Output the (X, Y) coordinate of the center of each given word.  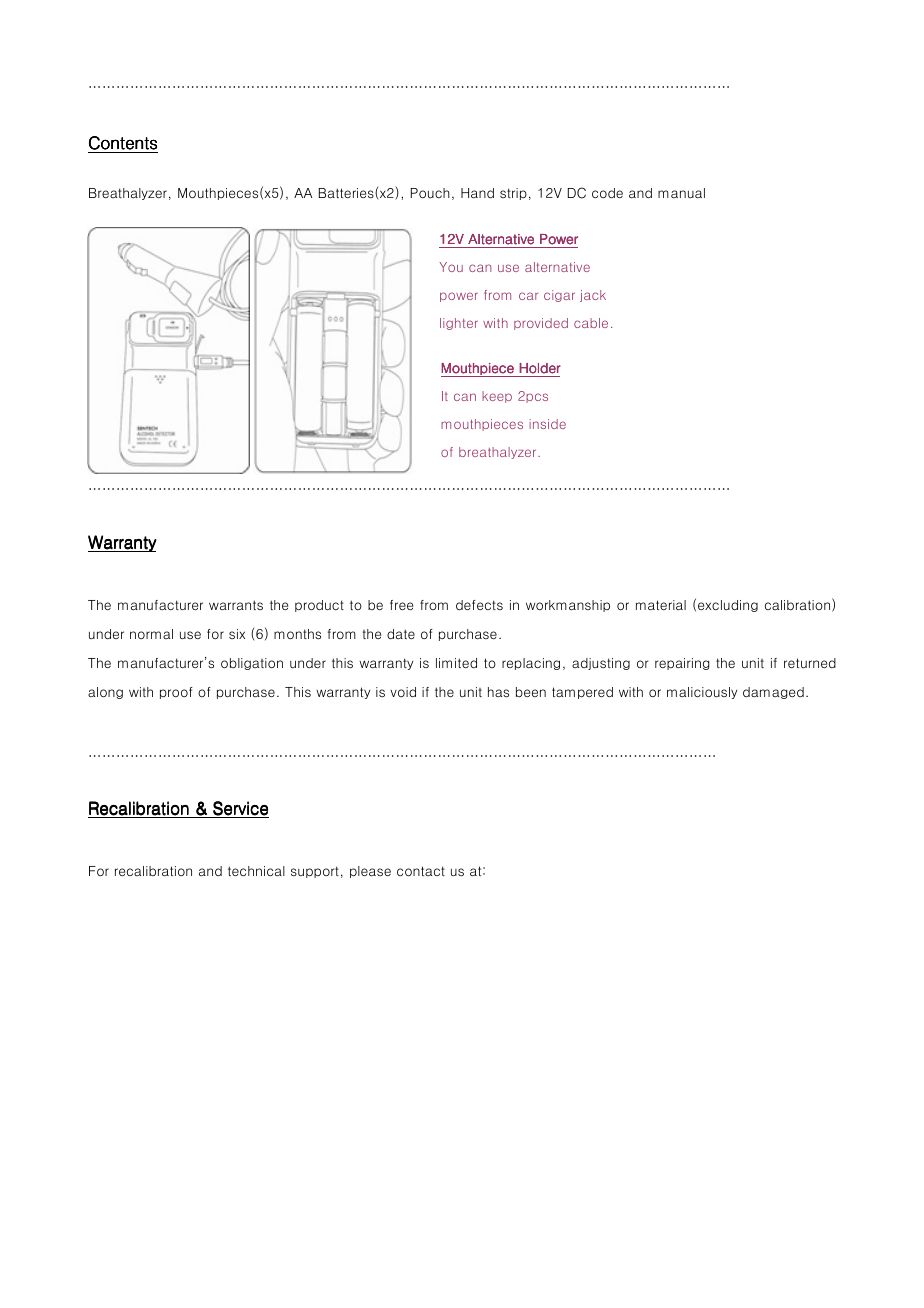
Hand (477, 193)
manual (681, 193)
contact (421, 871)
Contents (123, 143)
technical (256, 871)
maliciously (702, 693)
